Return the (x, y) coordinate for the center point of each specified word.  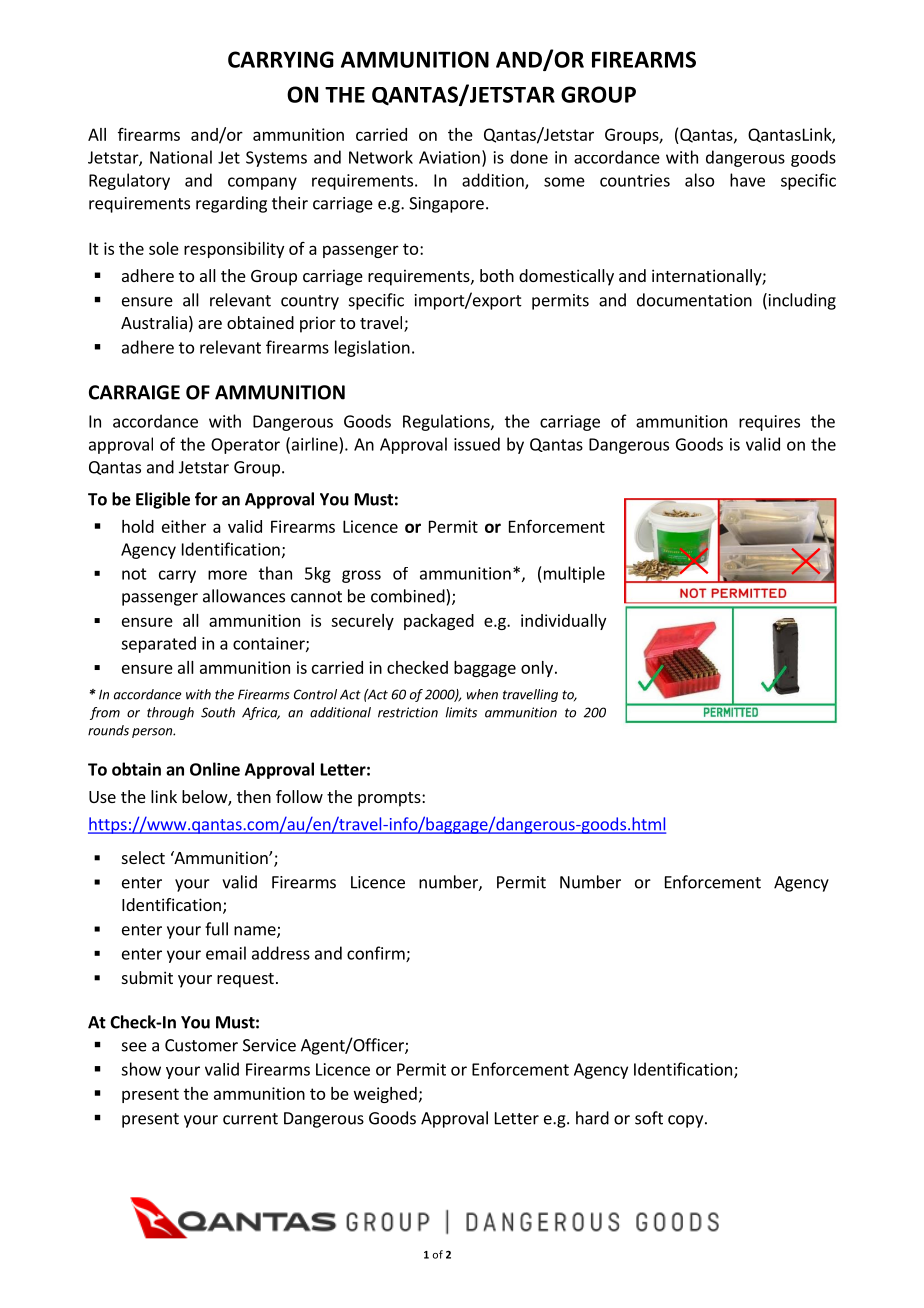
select (143, 857)
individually (563, 622)
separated (158, 644)
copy (685, 1121)
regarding (231, 204)
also (699, 180)
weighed (385, 1095)
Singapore (446, 205)
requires (769, 423)
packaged (439, 622)
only (537, 669)
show (141, 1069)
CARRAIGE (134, 392)
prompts (390, 799)
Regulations (447, 422)
